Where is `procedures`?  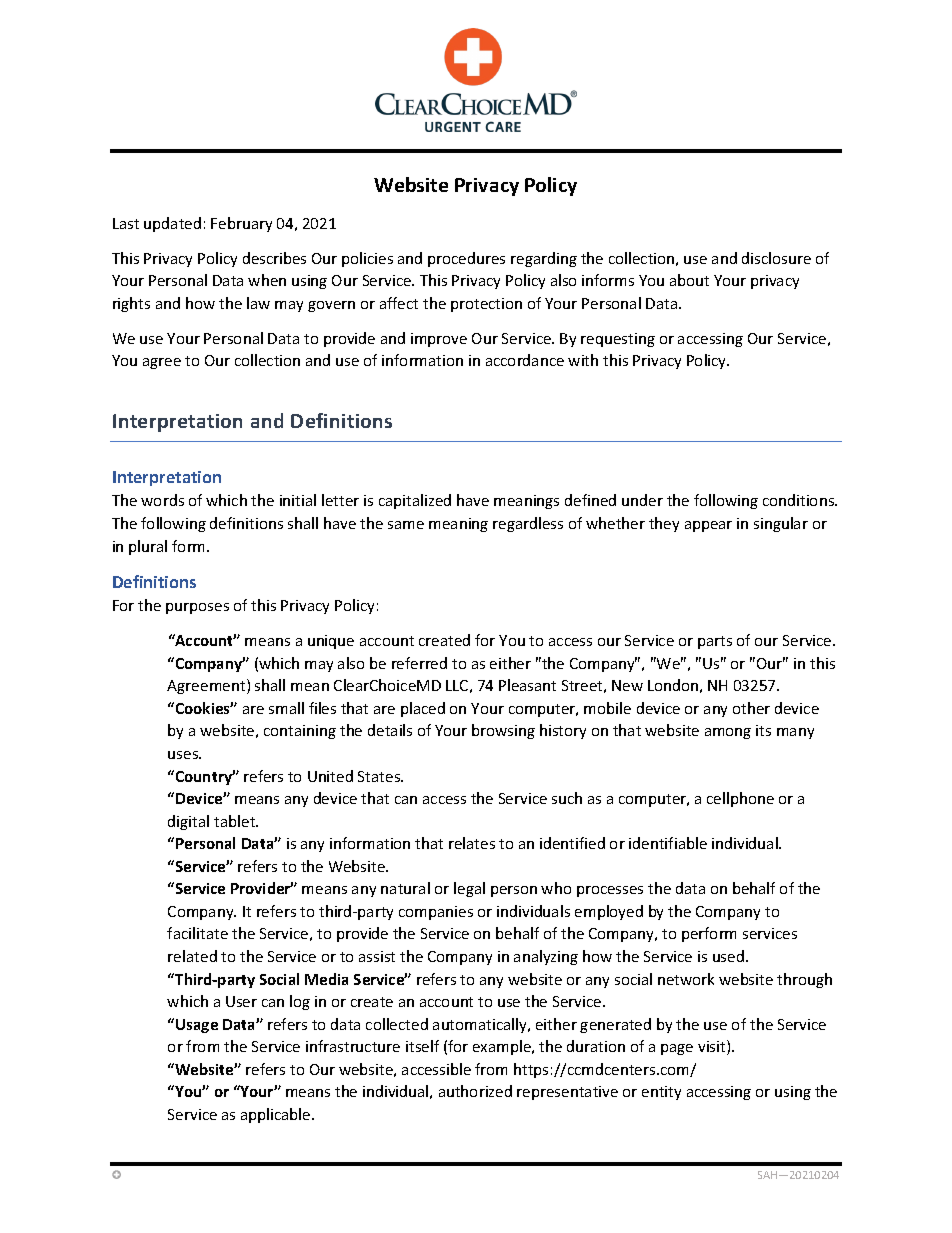 procedures is located at coordinates (466, 259).
